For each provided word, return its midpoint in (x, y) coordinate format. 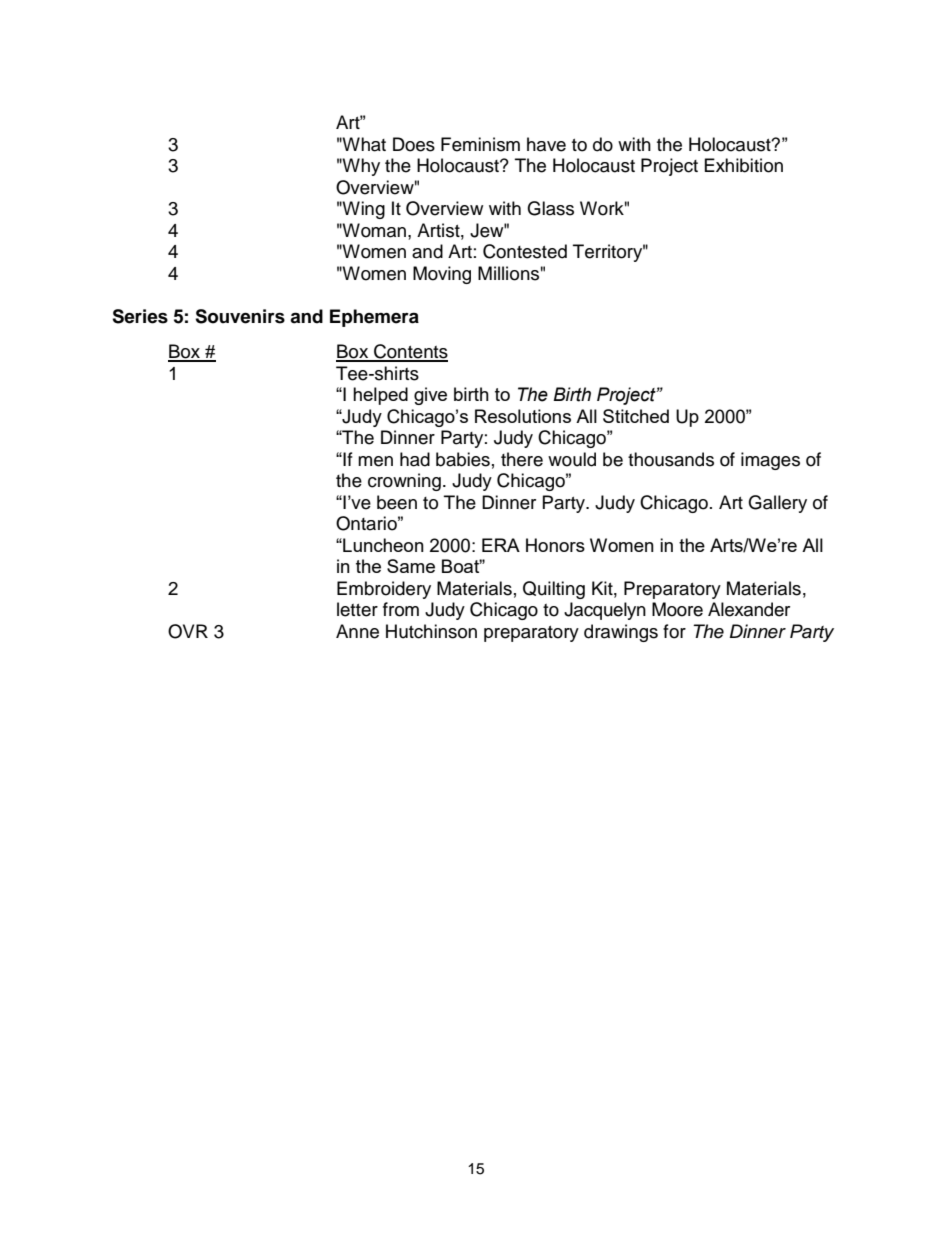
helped (380, 396)
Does (414, 144)
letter (357, 609)
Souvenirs (240, 316)
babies (463, 459)
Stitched (636, 416)
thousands (671, 459)
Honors (555, 545)
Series (140, 316)
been (397, 502)
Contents (410, 352)
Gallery (777, 504)
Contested (525, 251)
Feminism (480, 144)
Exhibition (744, 165)
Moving (442, 275)
